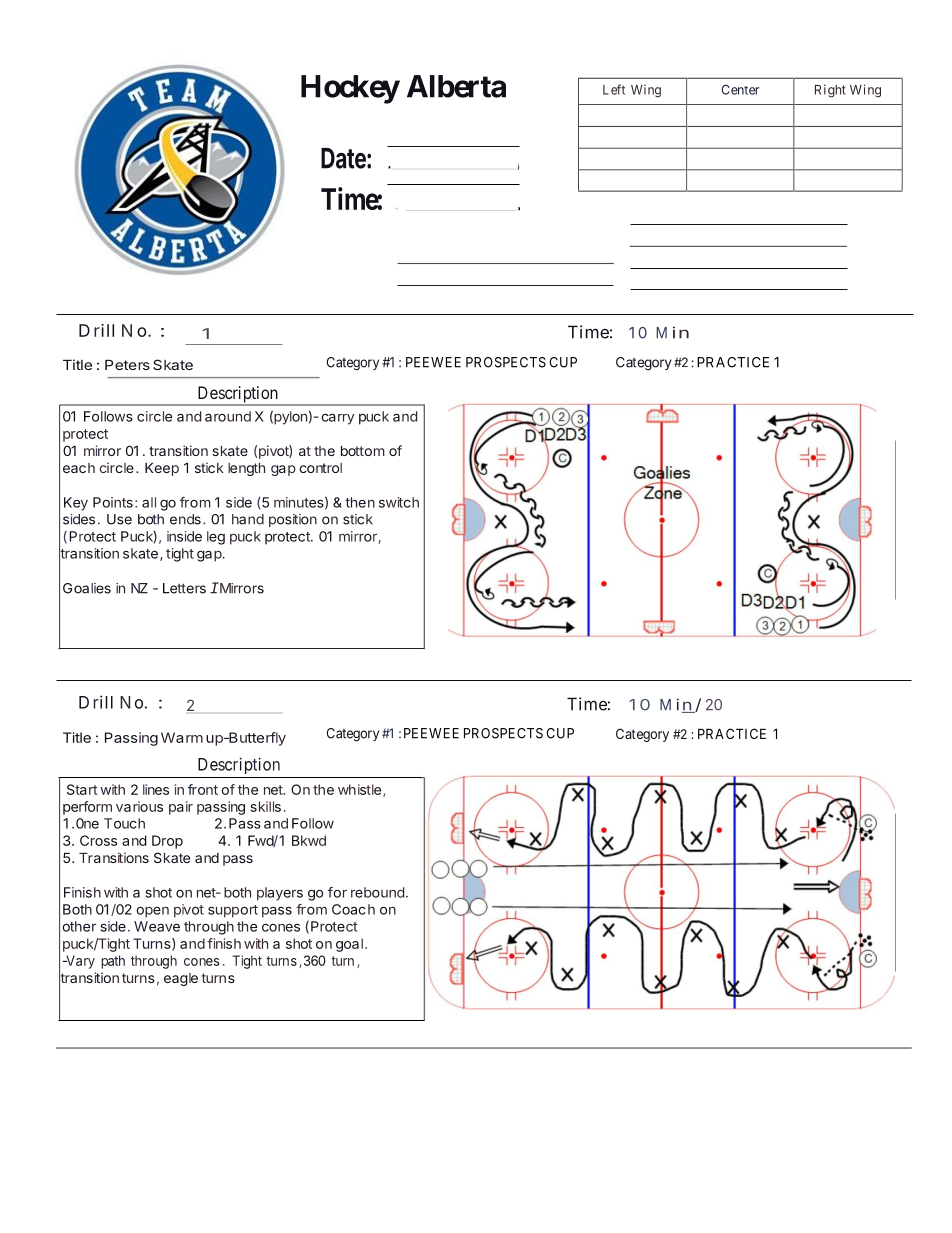 This image has width=952, height=1233. What do you see at coordinates (184, 588) in the image?
I see `Letters` at bounding box center [184, 588].
